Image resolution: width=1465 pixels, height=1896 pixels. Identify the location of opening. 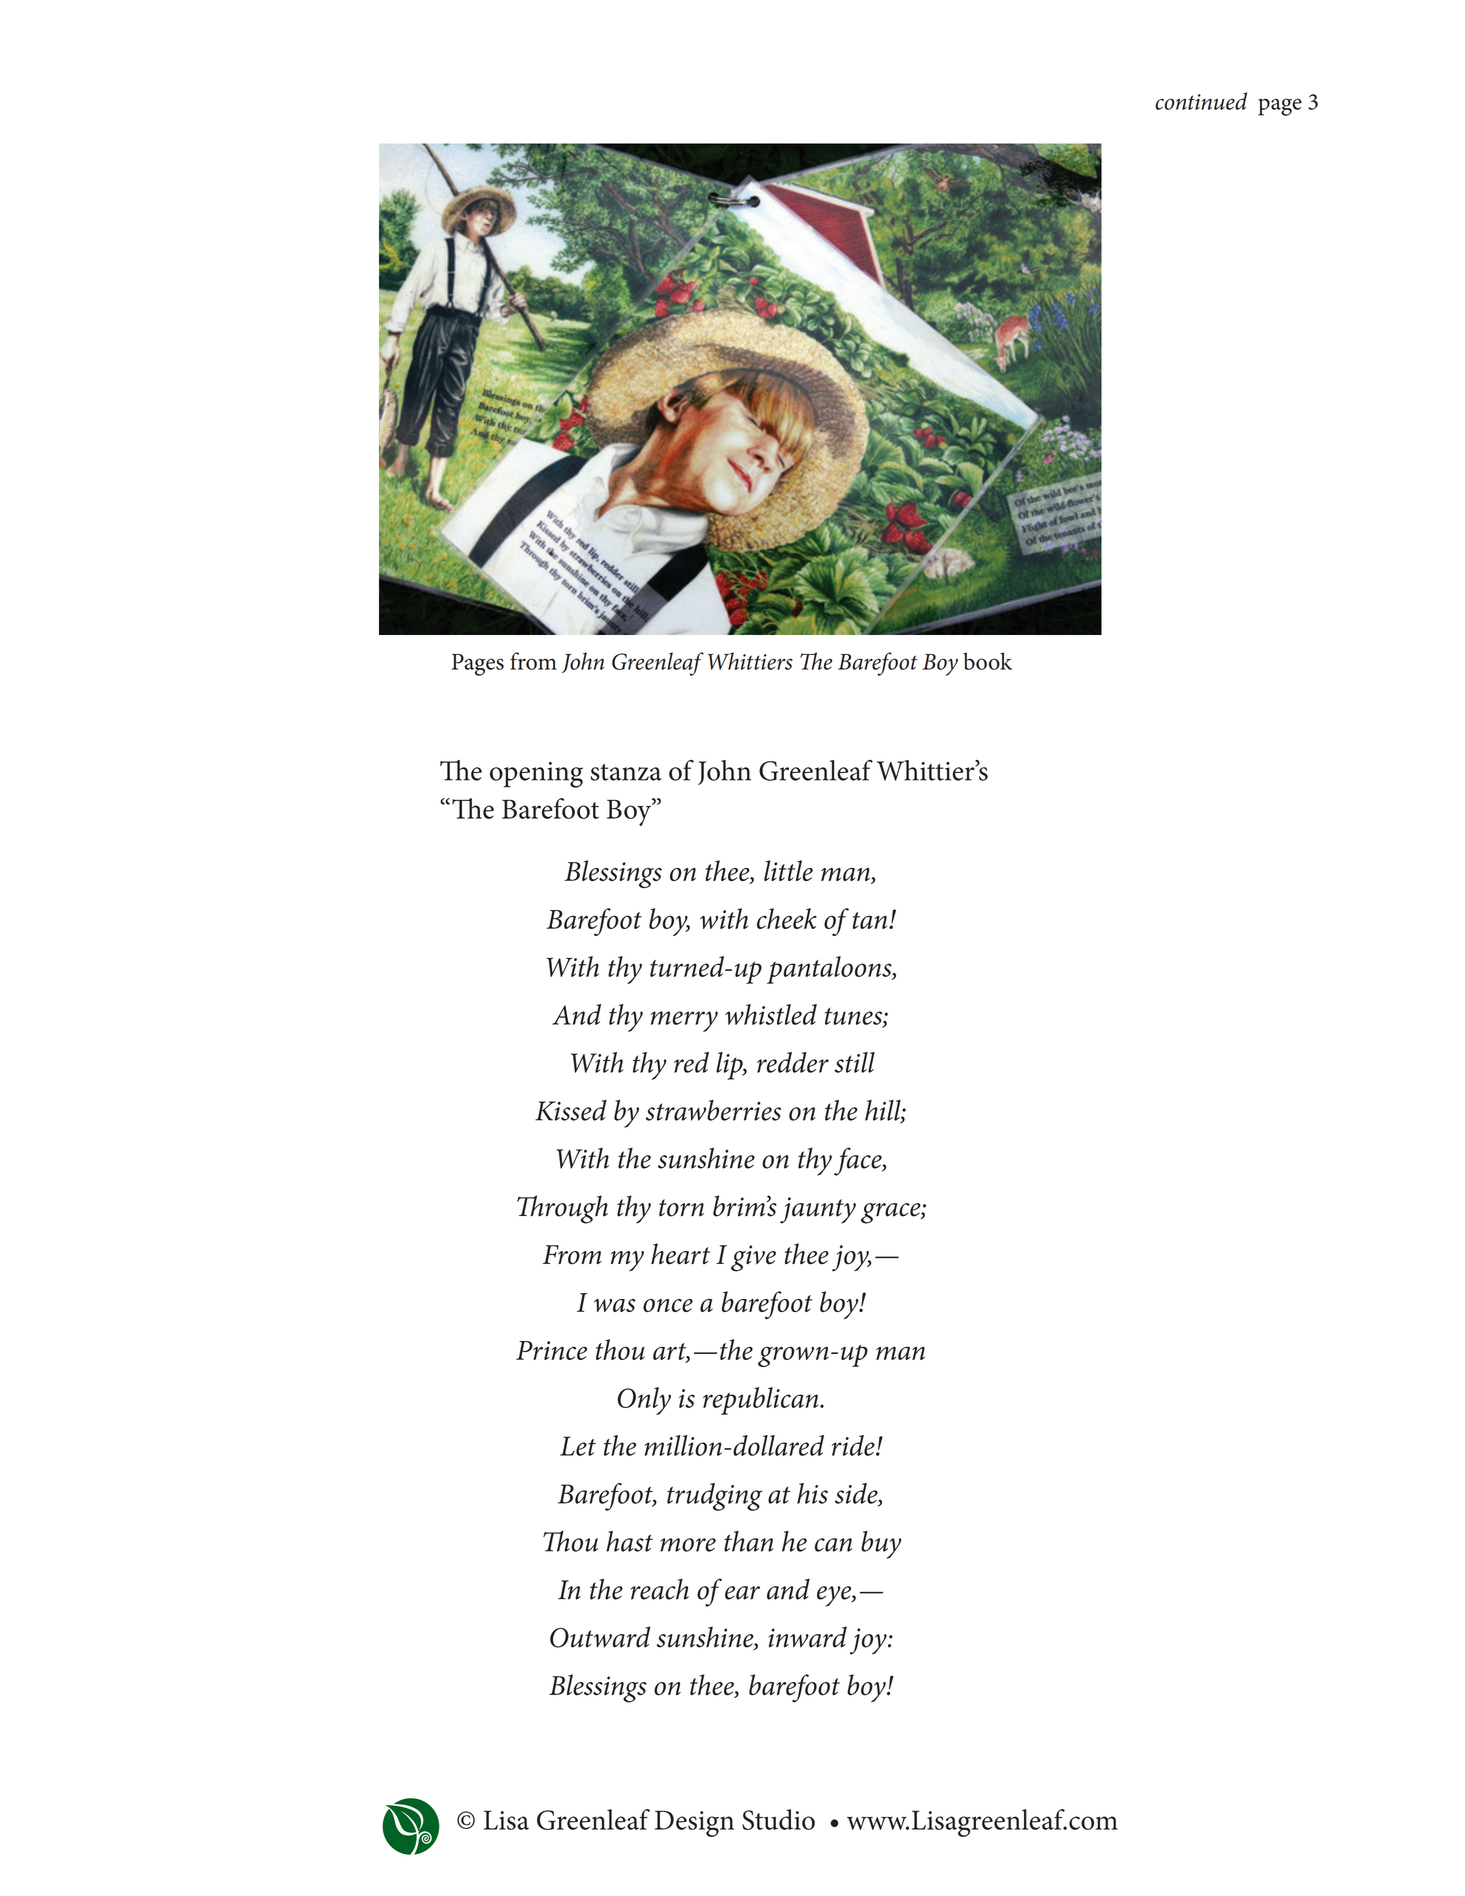
(536, 775).
